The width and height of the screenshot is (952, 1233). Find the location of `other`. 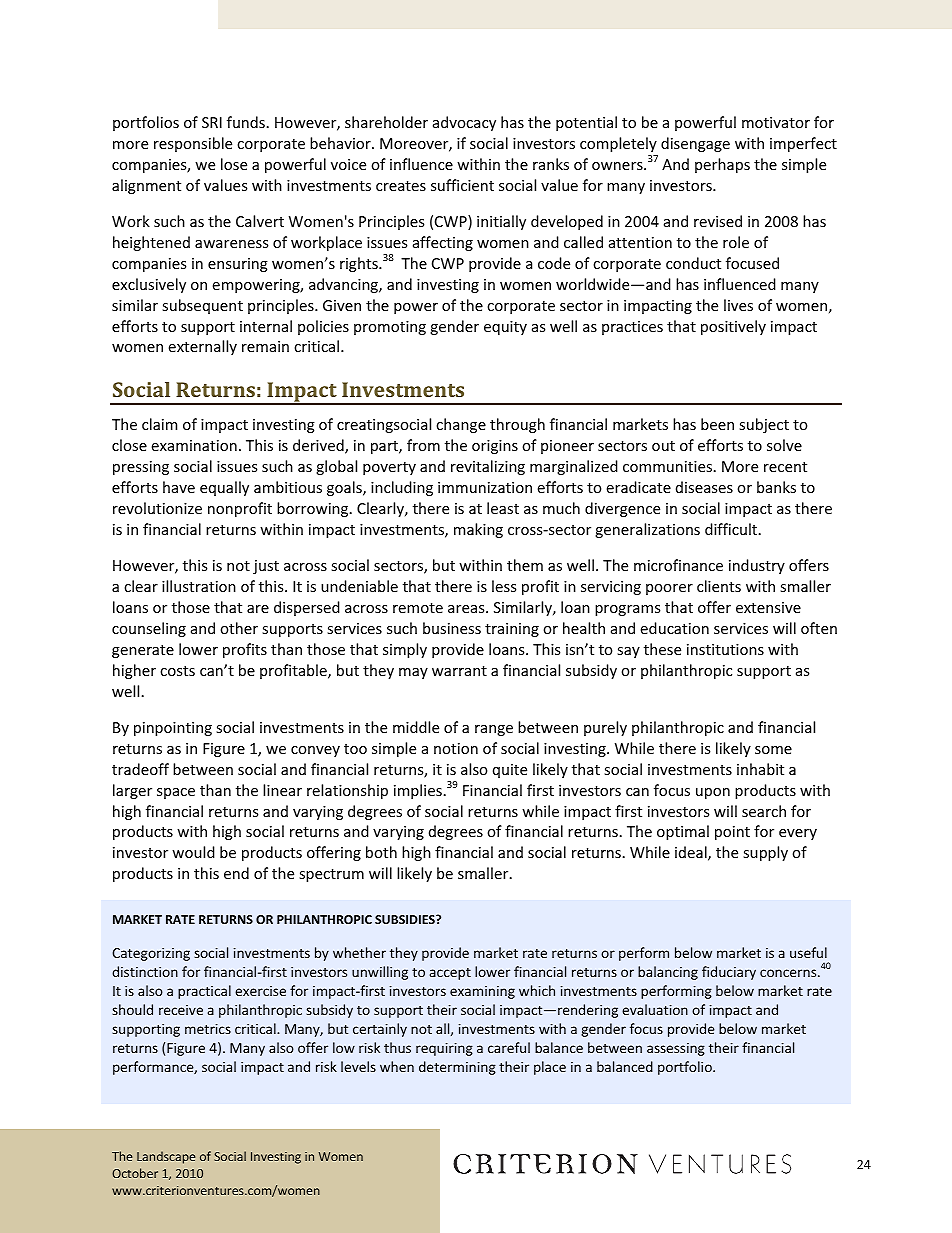

other is located at coordinates (239, 628).
